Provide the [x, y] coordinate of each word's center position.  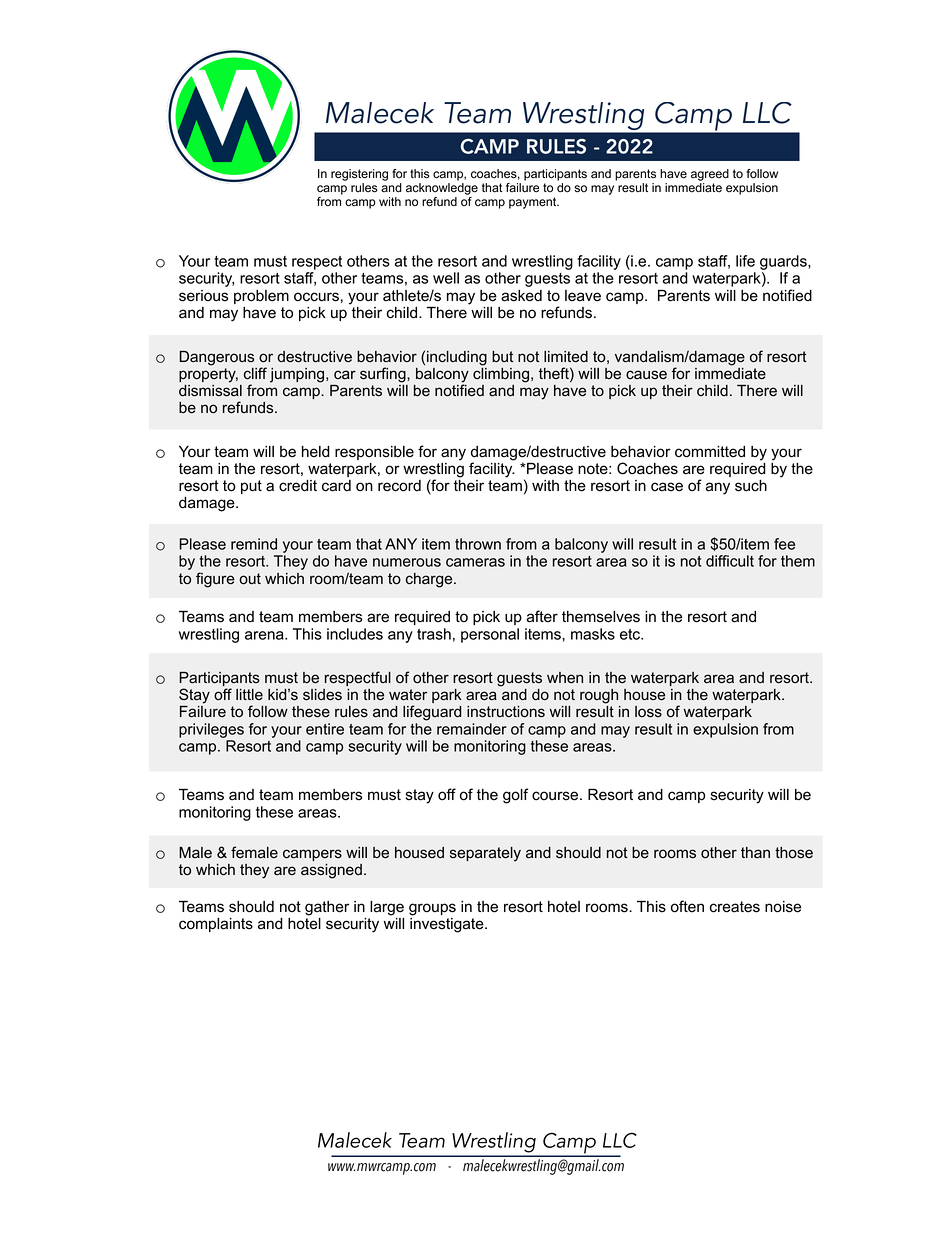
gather [327, 908]
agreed [710, 175]
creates [735, 907]
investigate [448, 925]
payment [534, 203]
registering [359, 175]
